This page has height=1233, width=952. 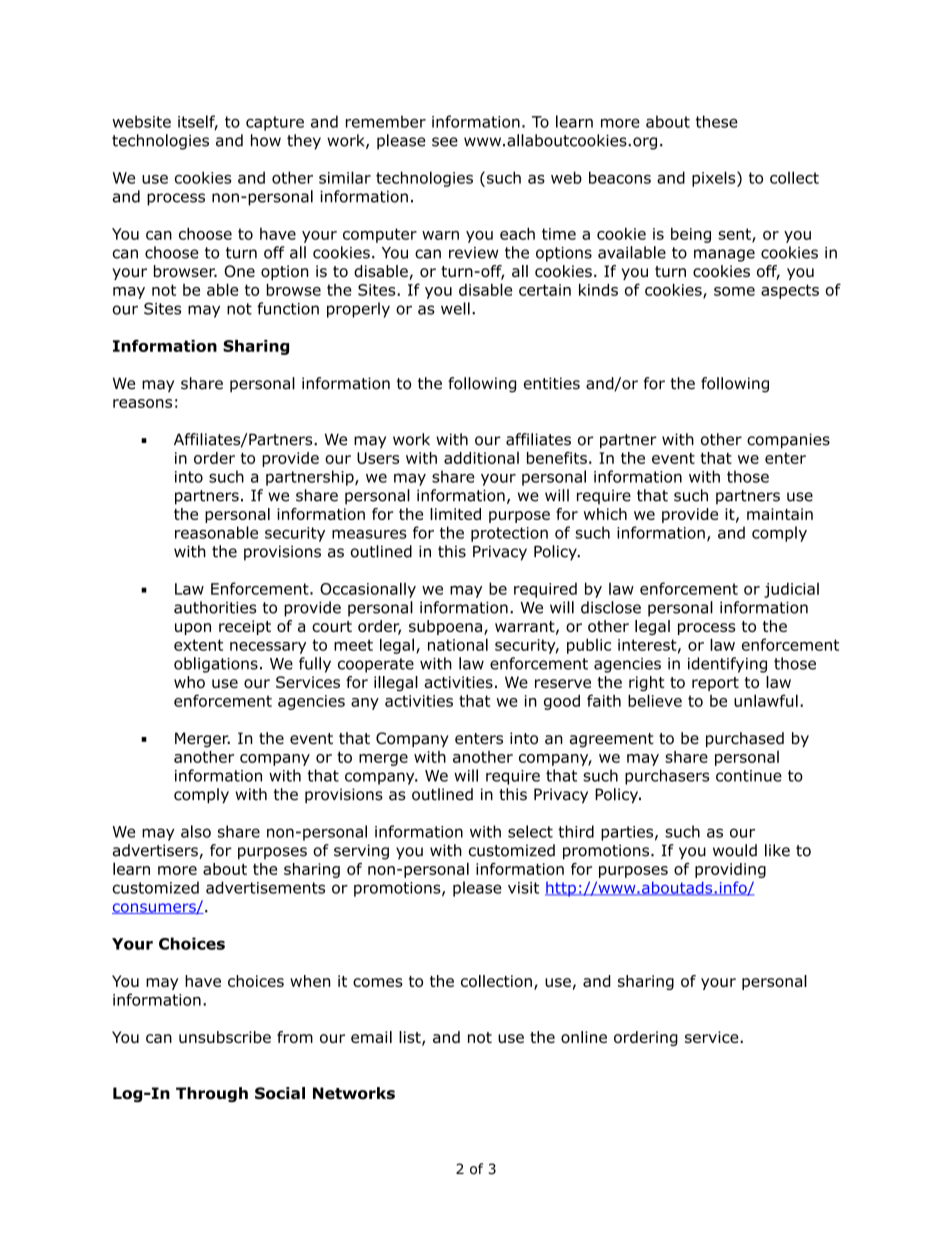 What do you see at coordinates (715, 179) in the page?
I see `pixels` at bounding box center [715, 179].
